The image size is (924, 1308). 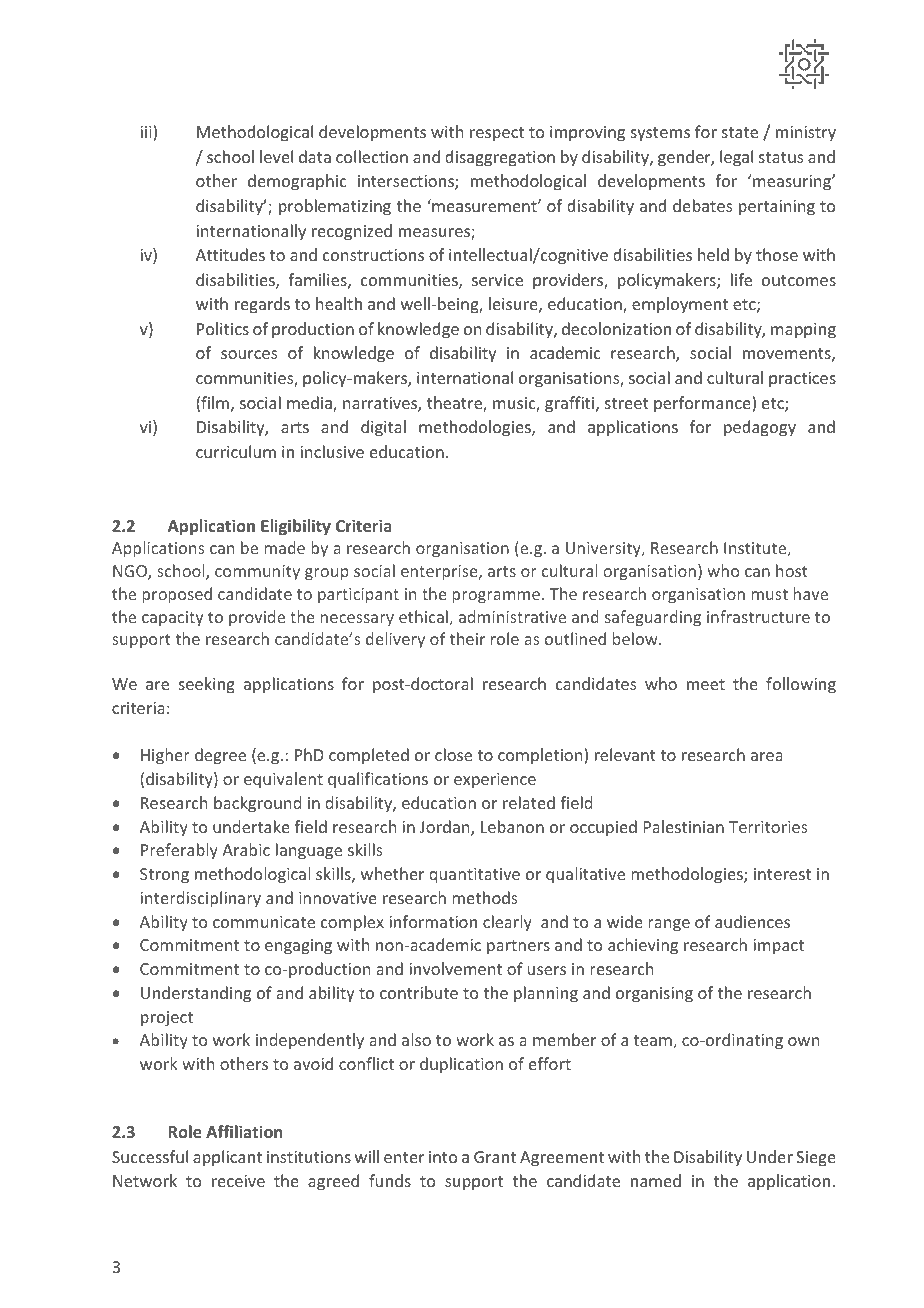 I want to click on Grant, so click(x=495, y=1157).
